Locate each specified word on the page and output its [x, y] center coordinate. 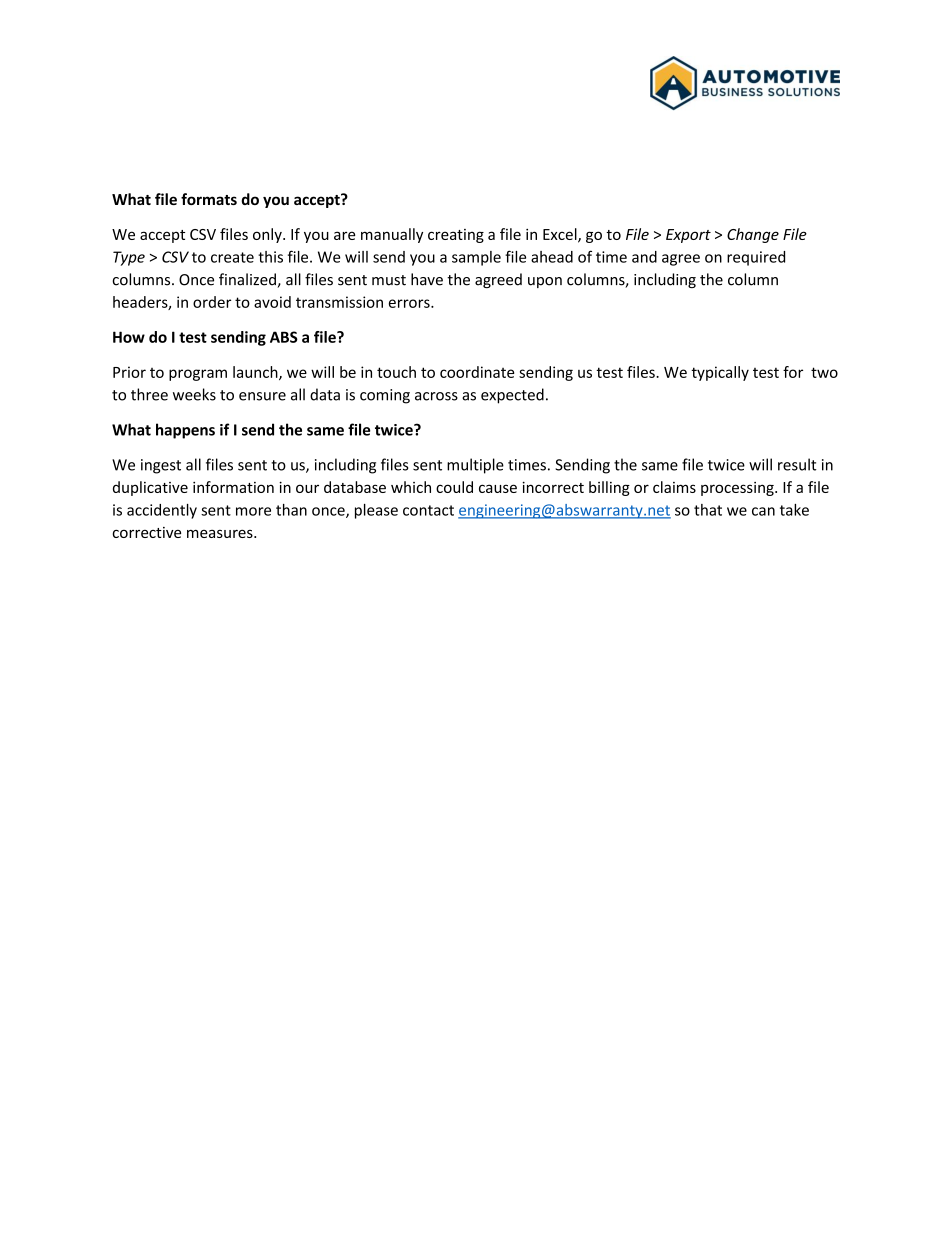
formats [209, 199]
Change [753, 235]
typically [720, 373]
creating [456, 236]
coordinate [477, 372]
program [198, 375]
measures [221, 533]
